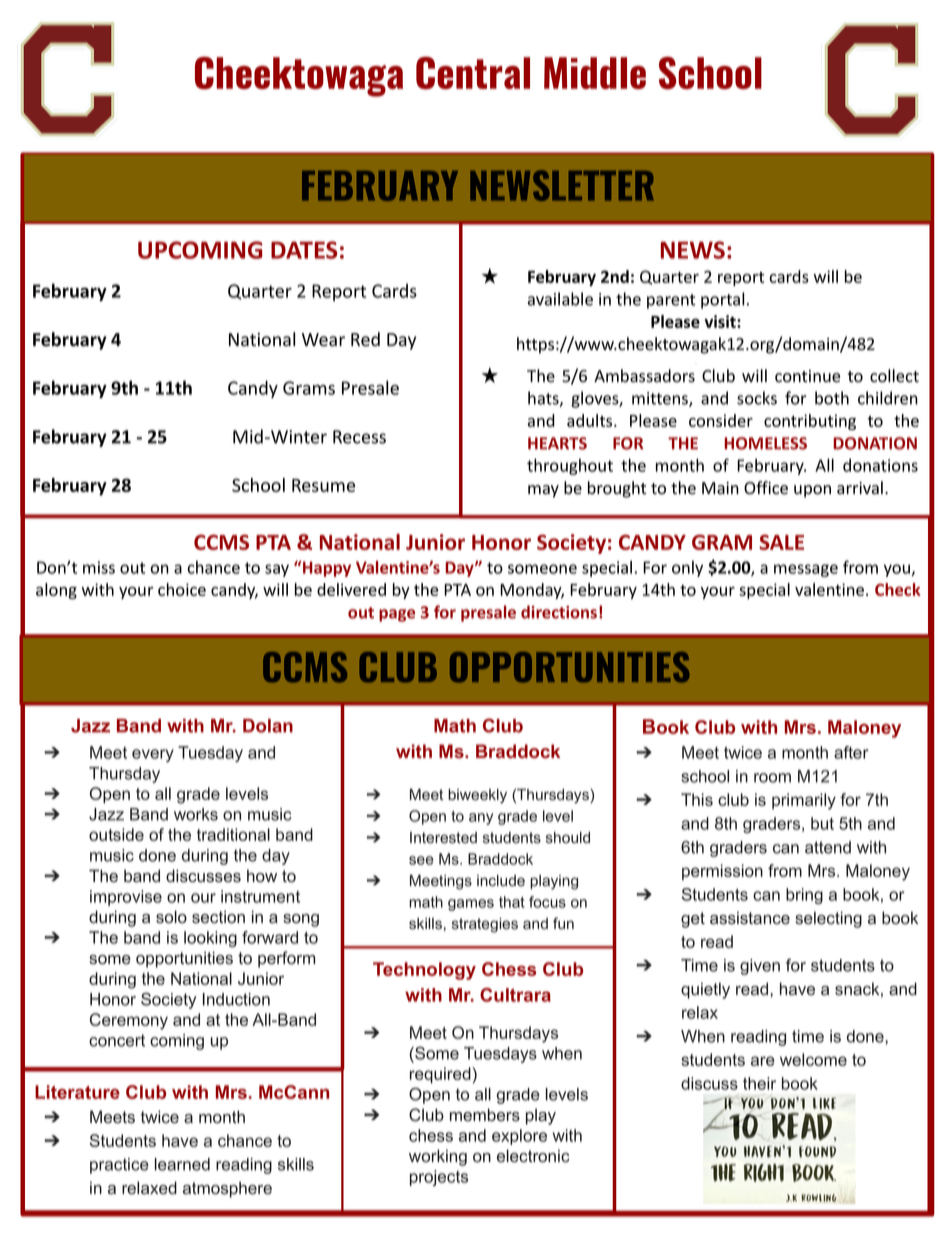  I want to click on Central, so click(473, 73).
